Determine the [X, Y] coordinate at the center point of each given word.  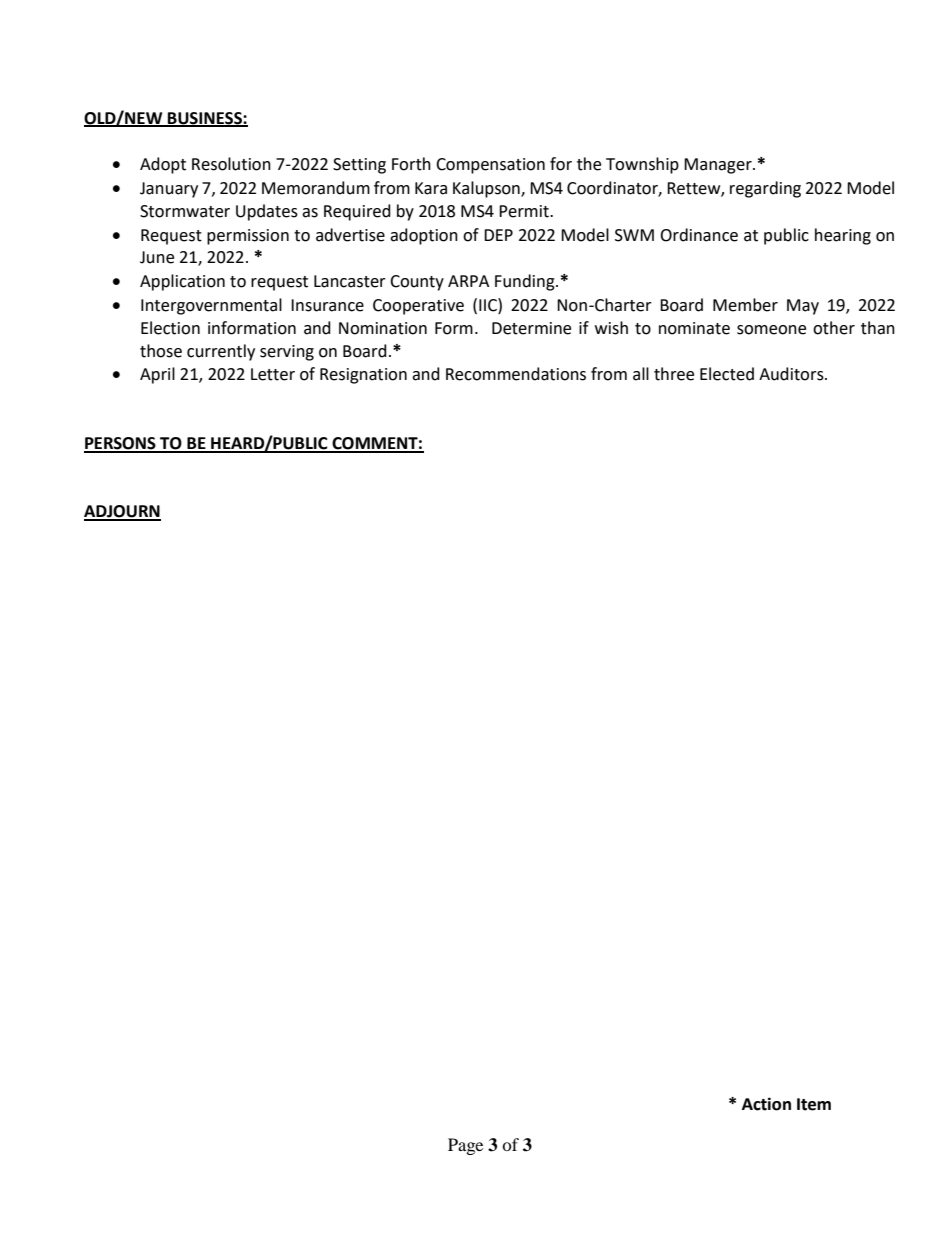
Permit [525, 211]
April [157, 375]
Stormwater [185, 211]
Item [814, 1104]
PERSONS [121, 444]
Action [766, 1104]
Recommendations [516, 374]
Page [465, 1146]
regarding [765, 189]
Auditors [792, 374]
